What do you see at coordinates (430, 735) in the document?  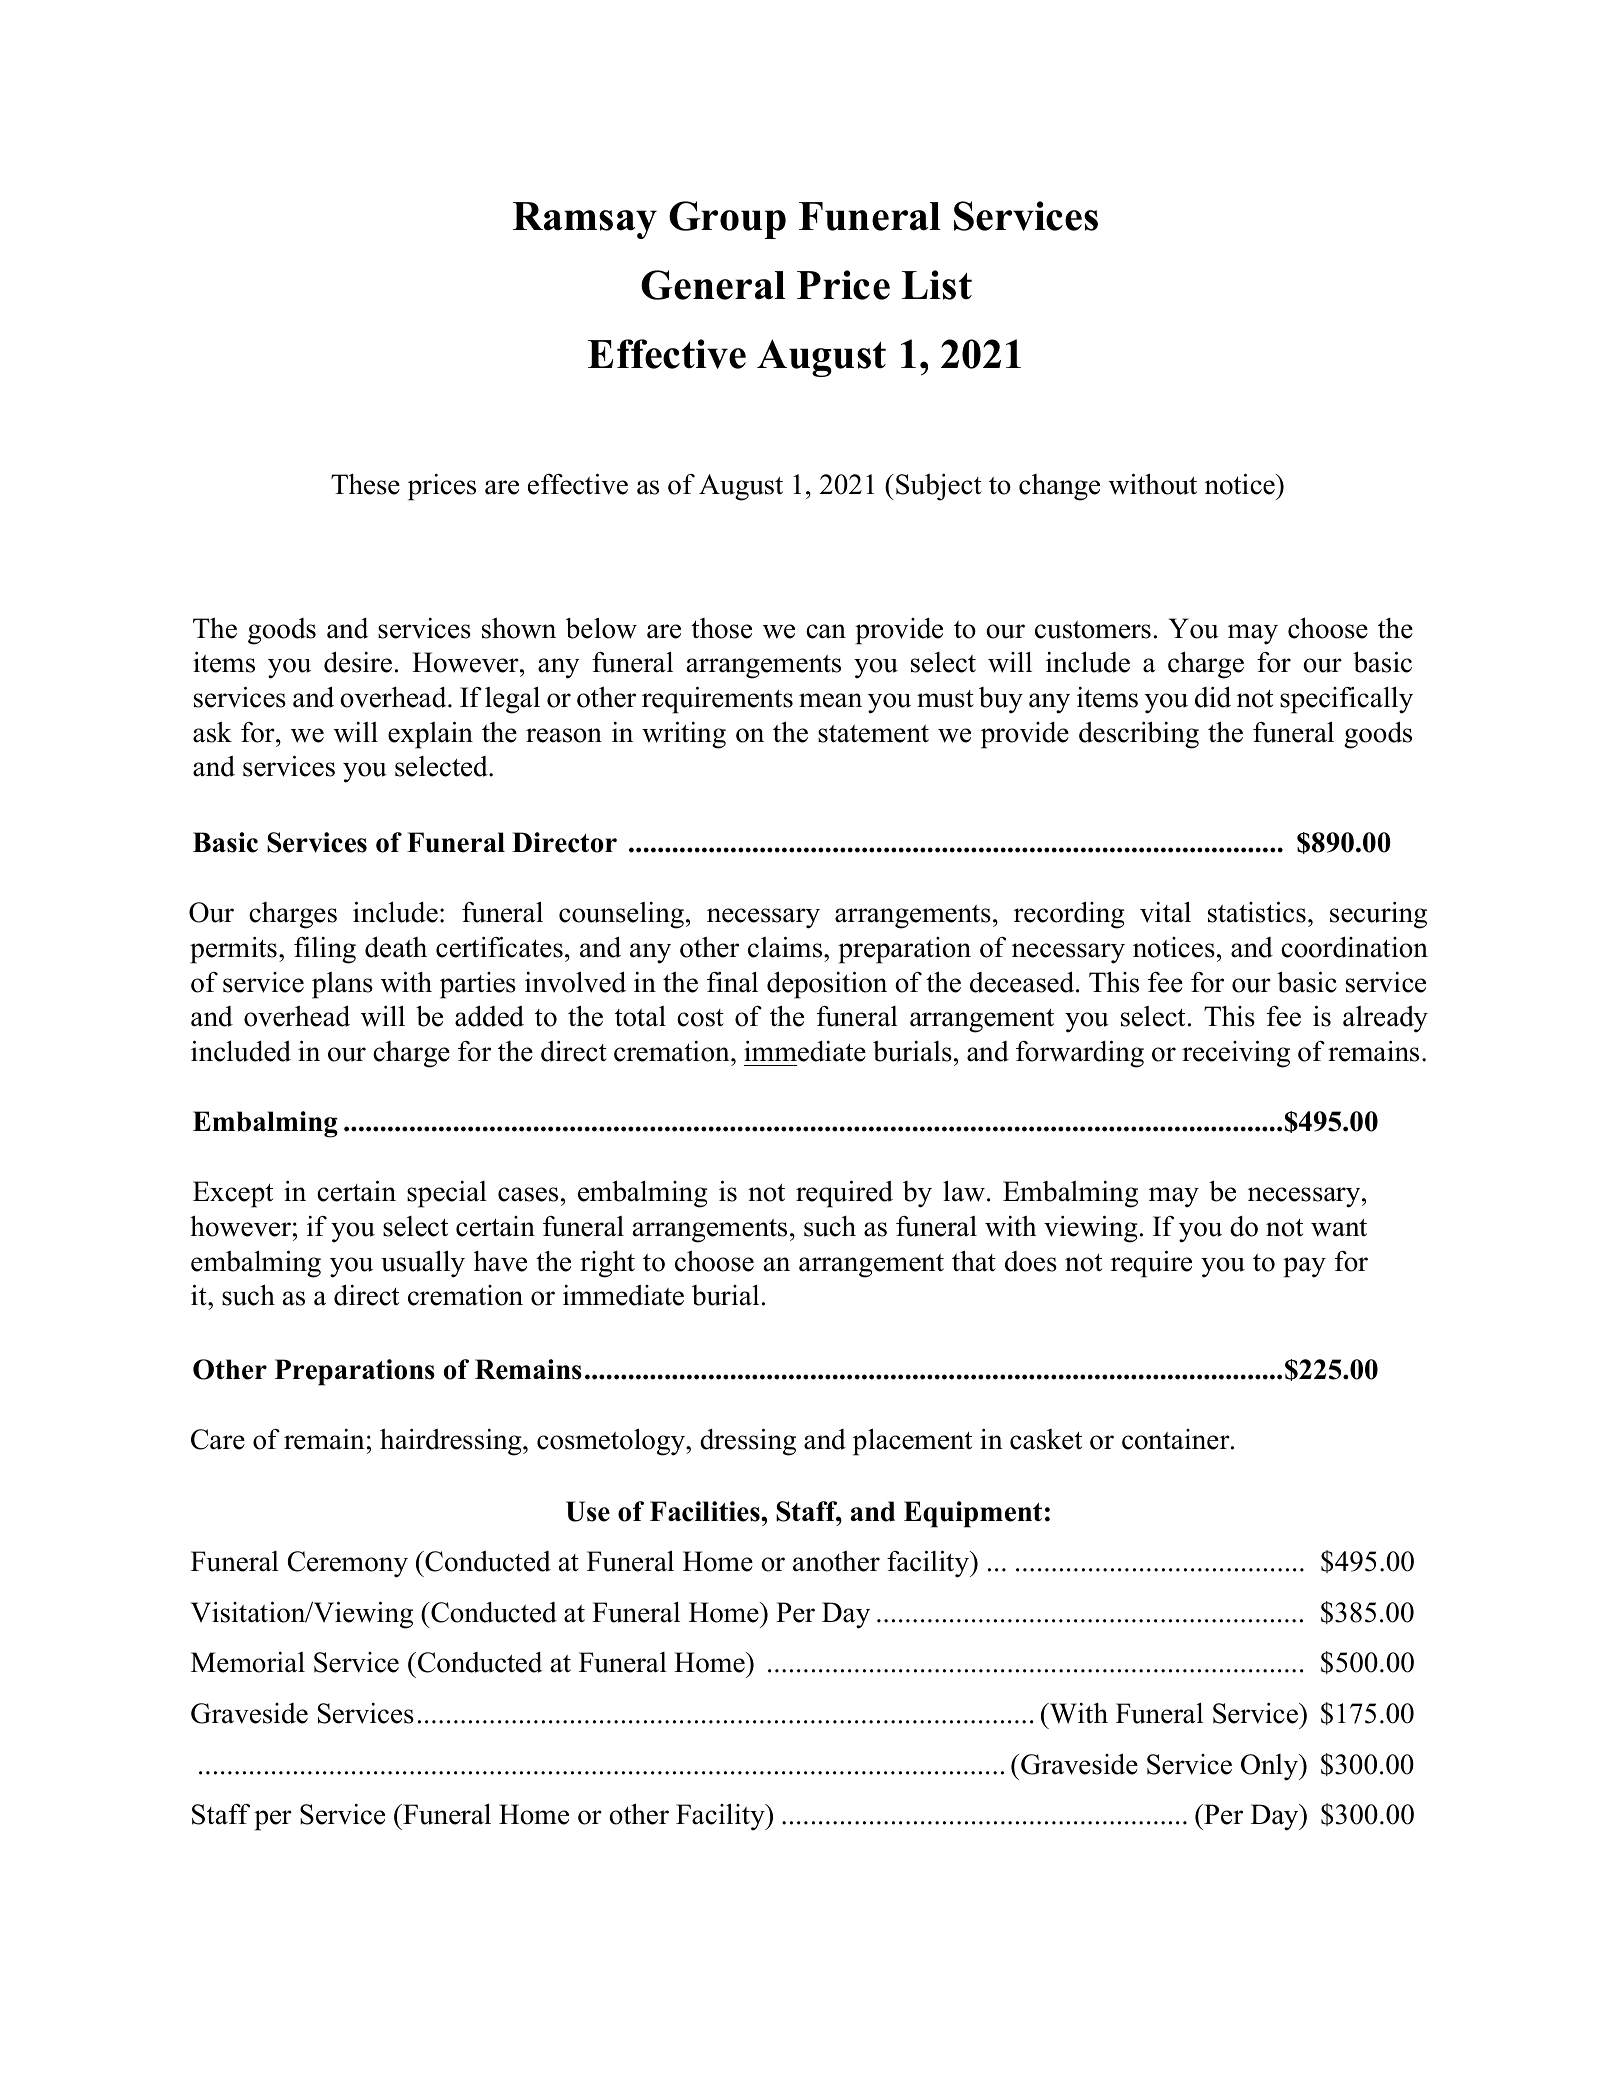 I see `explain` at bounding box center [430, 735].
